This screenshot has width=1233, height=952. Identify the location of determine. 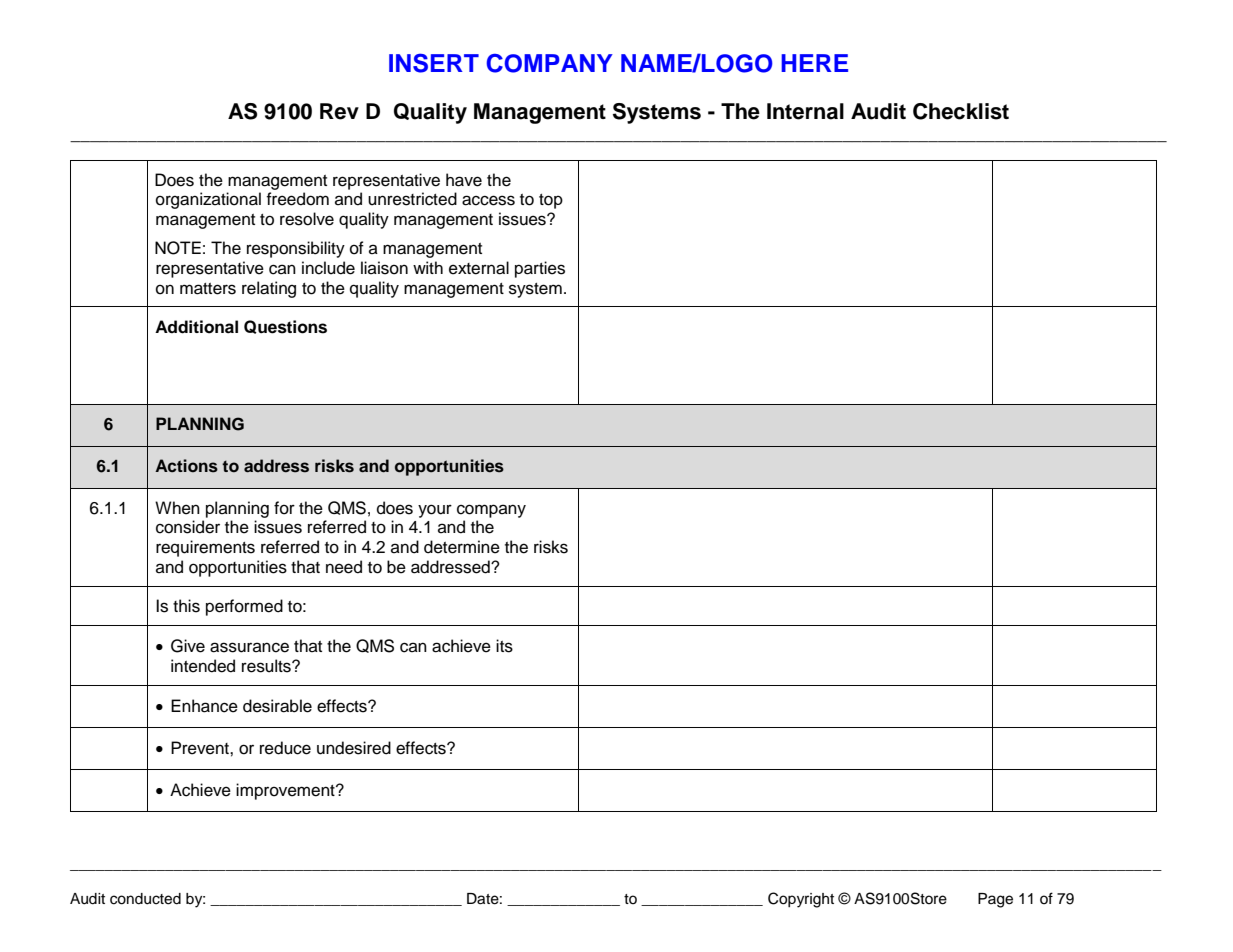
(462, 547).
